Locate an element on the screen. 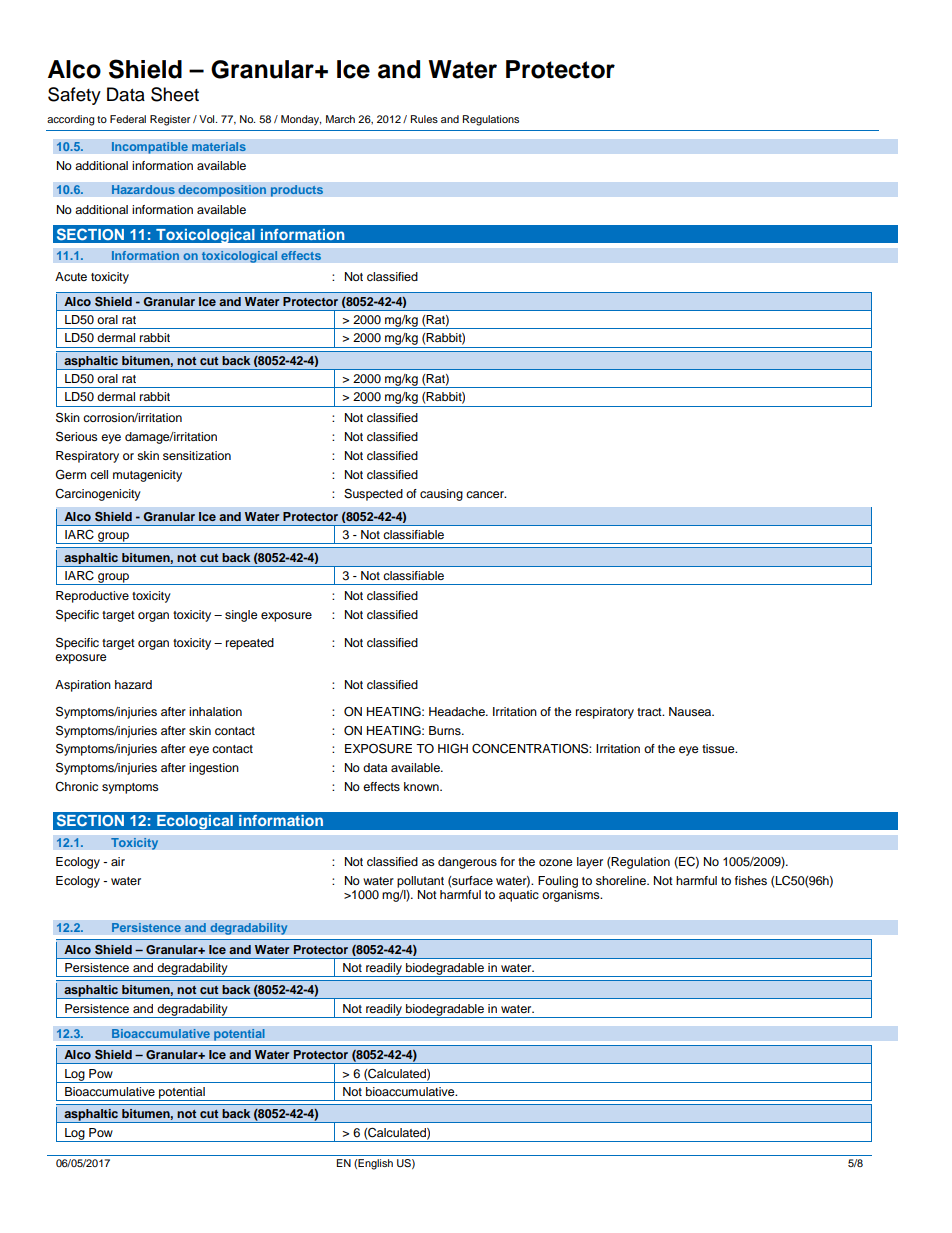  Suspected is located at coordinates (373, 495).
